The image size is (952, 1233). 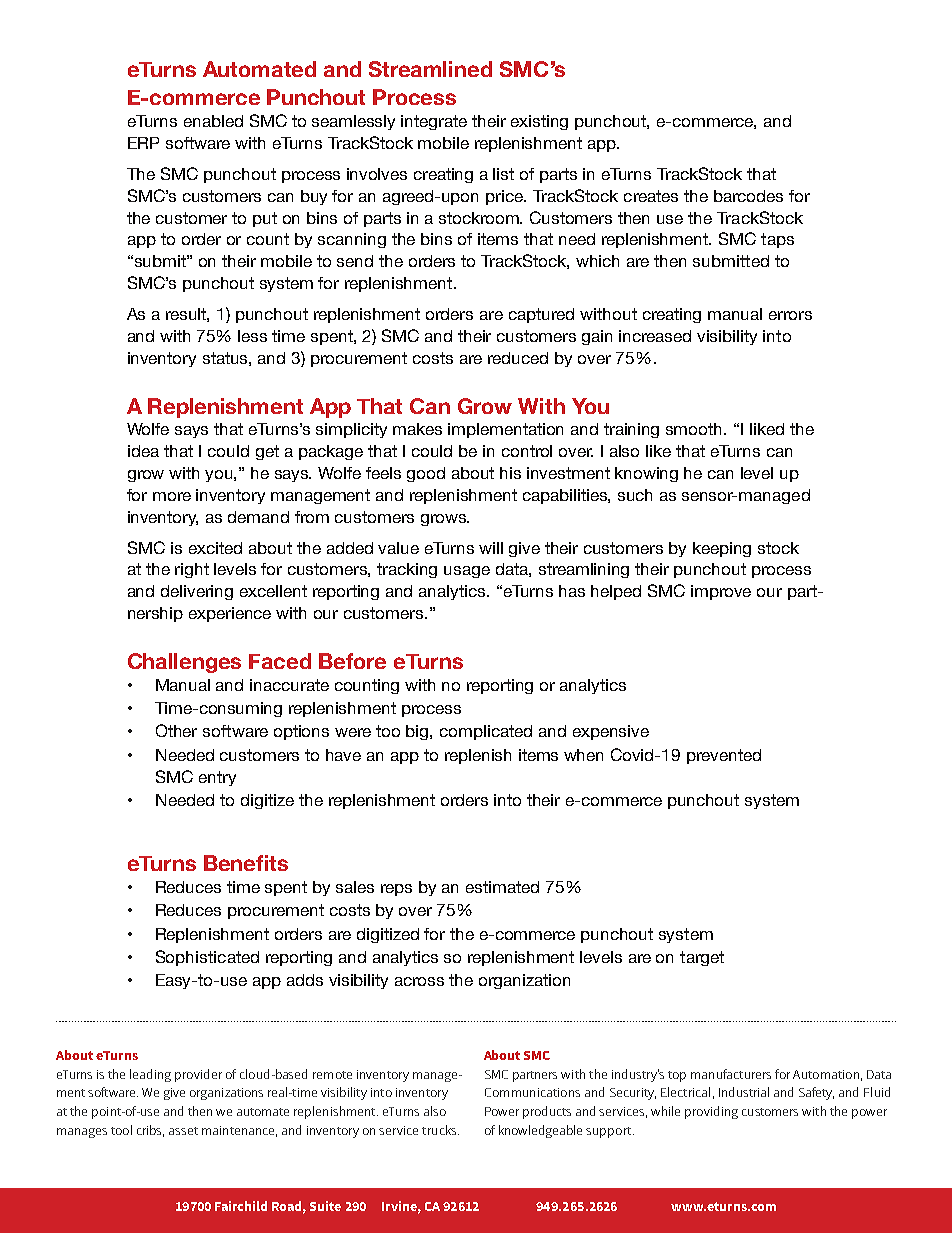 What do you see at coordinates (541, 315) in the screenshot?
I see `captured` at bounding box center [541, 315].
